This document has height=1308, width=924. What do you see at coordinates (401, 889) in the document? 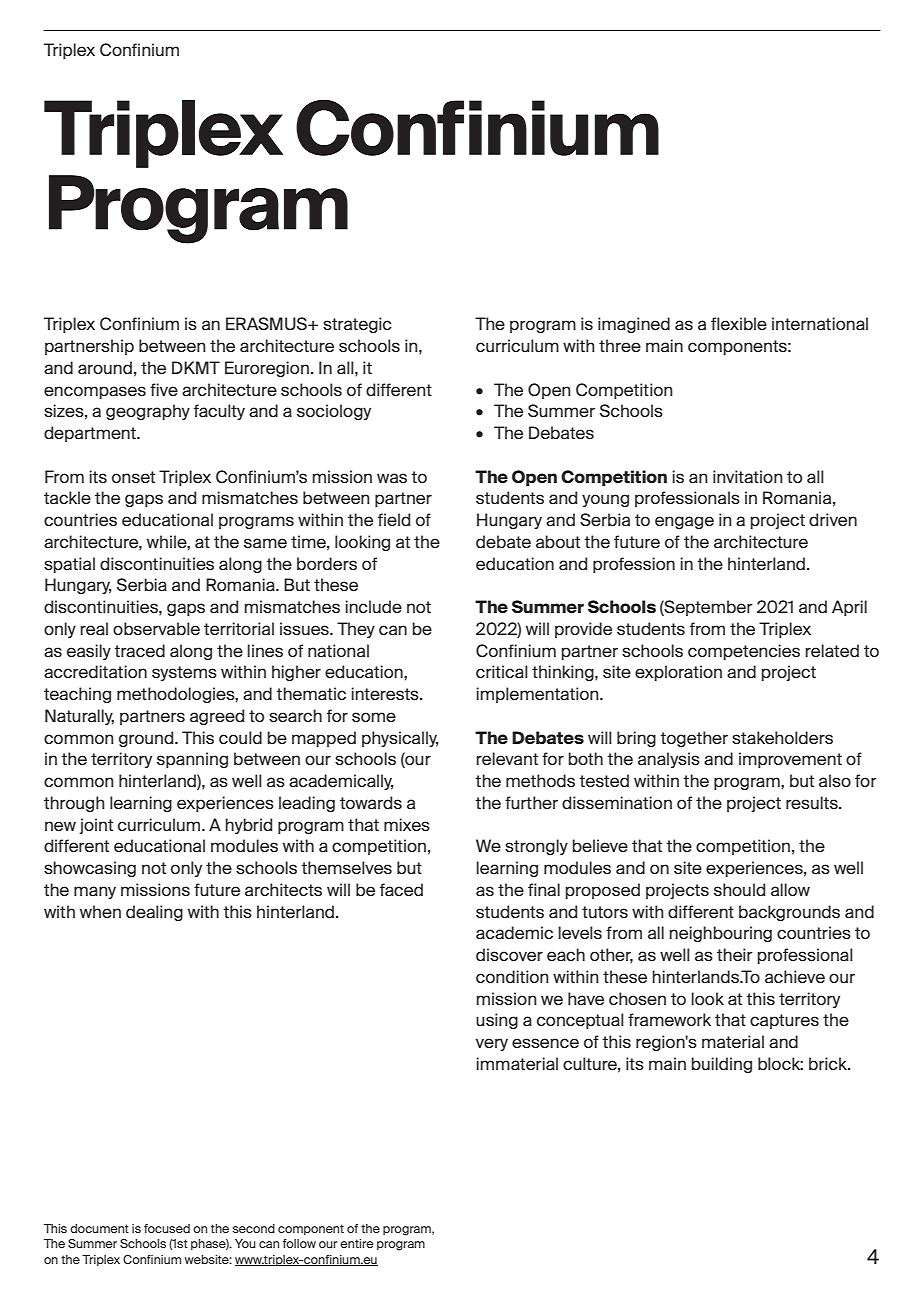
I see `faced` at bounding box center [401, 889].
